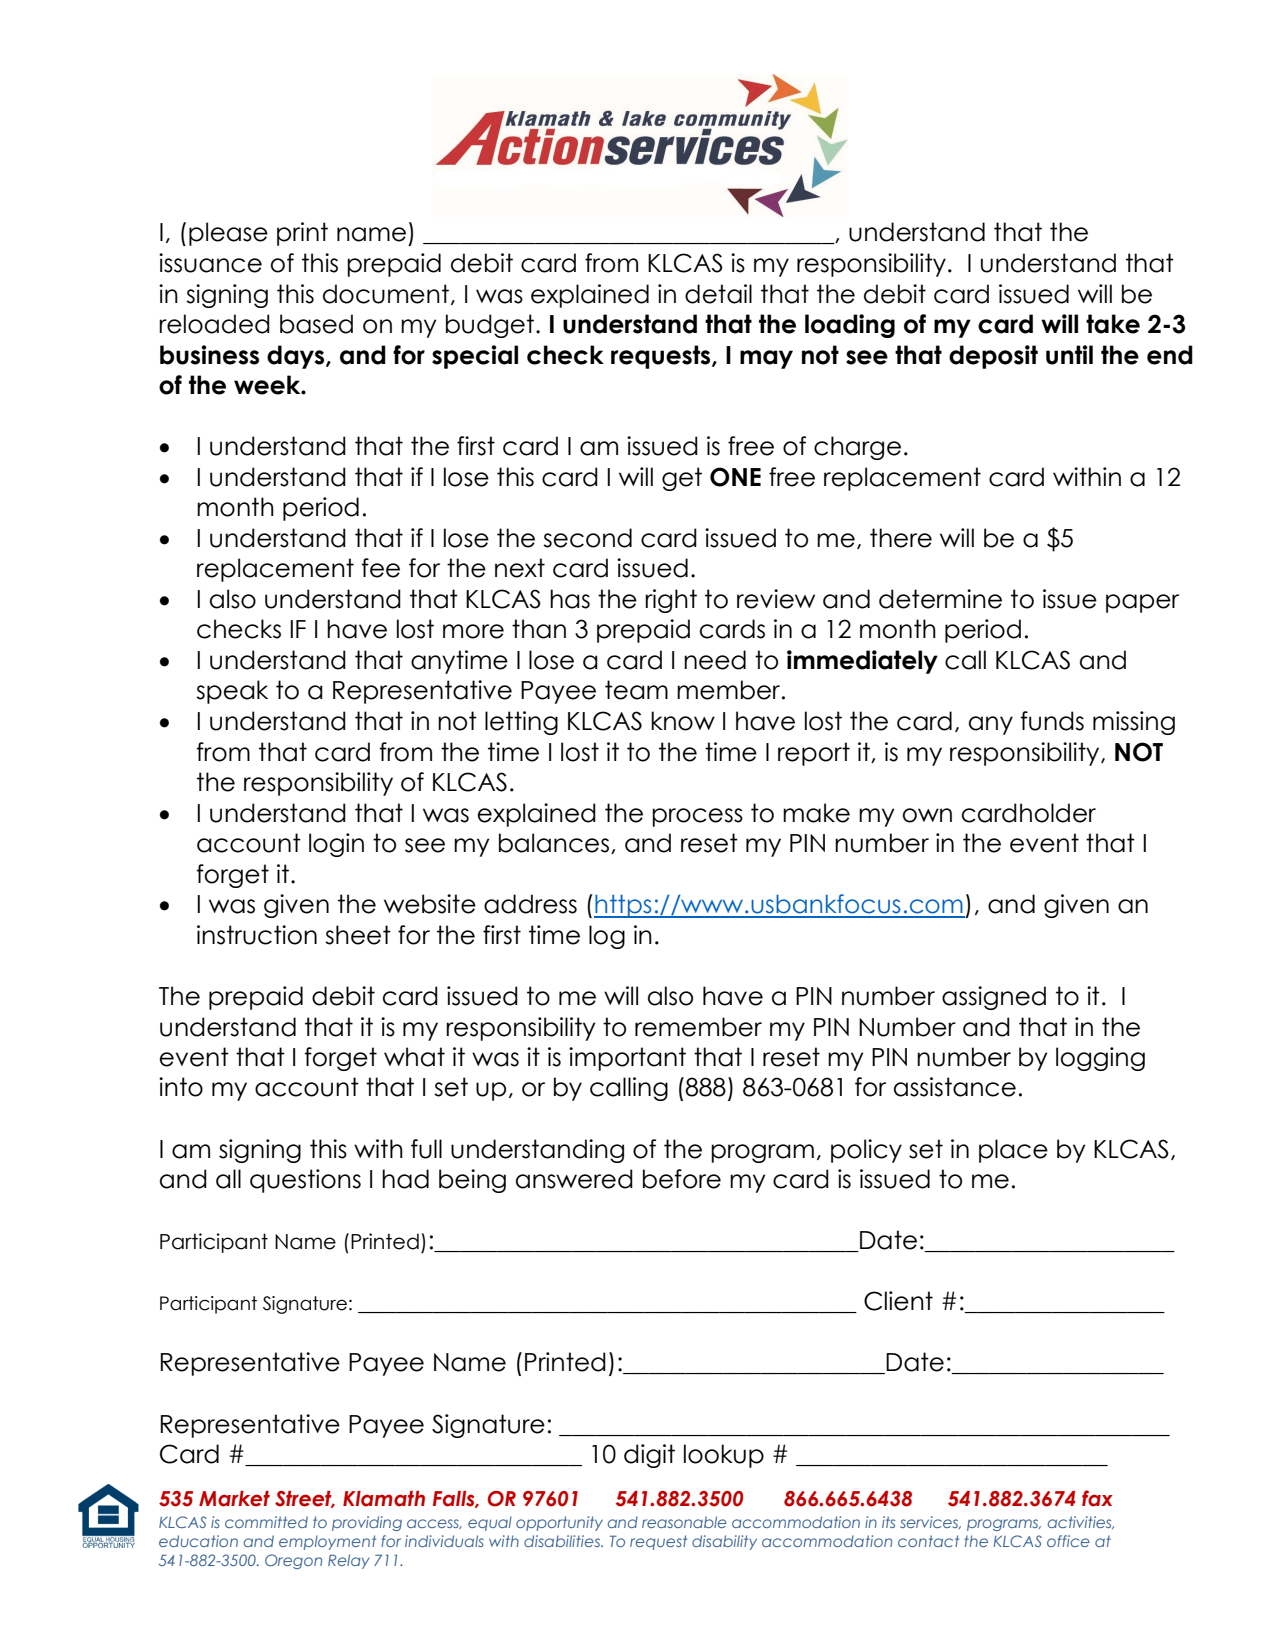 The height and width of the screenshot is (1644, 1270). I want to click on committed, so click(266, 1522).
